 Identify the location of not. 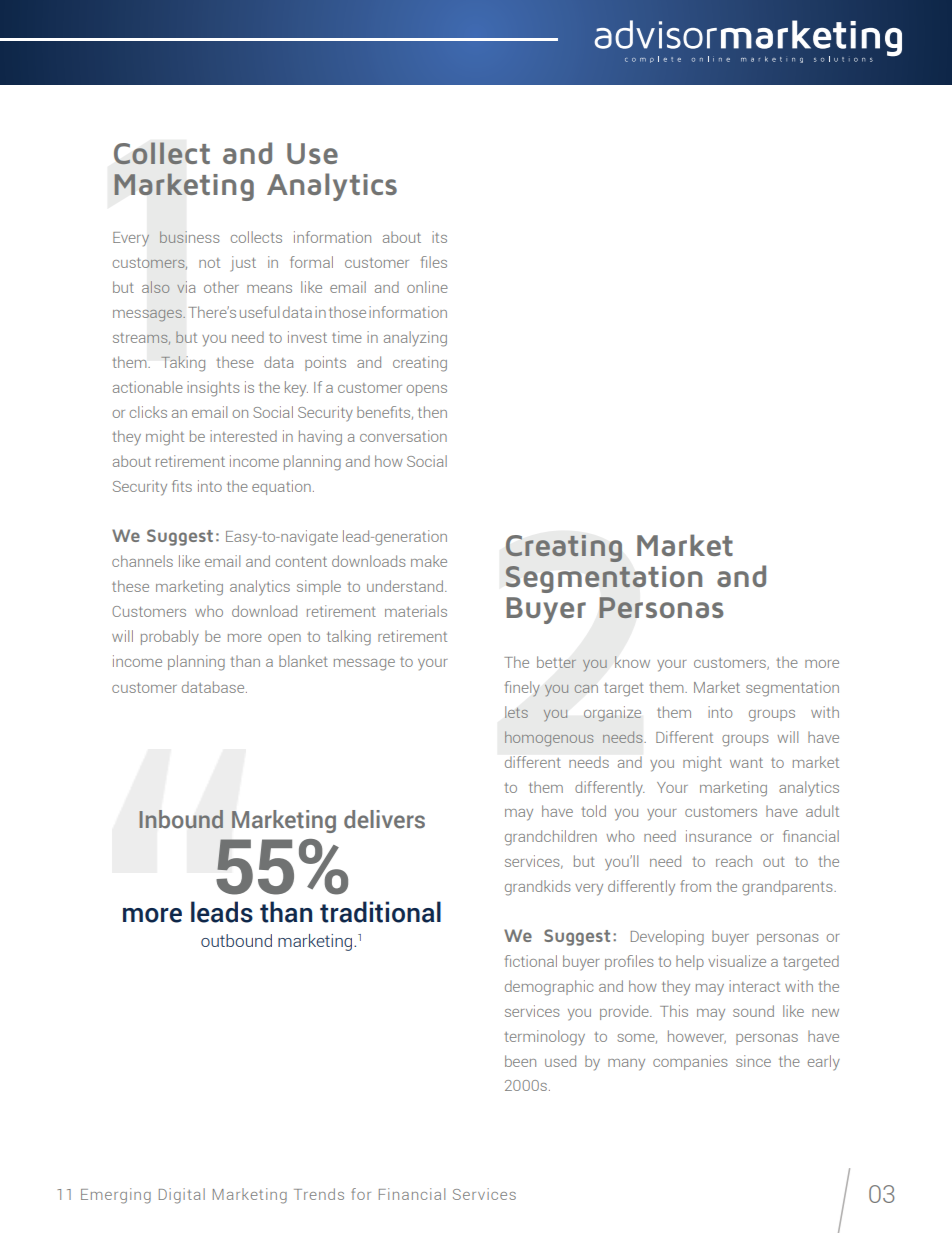
(209, 263).
